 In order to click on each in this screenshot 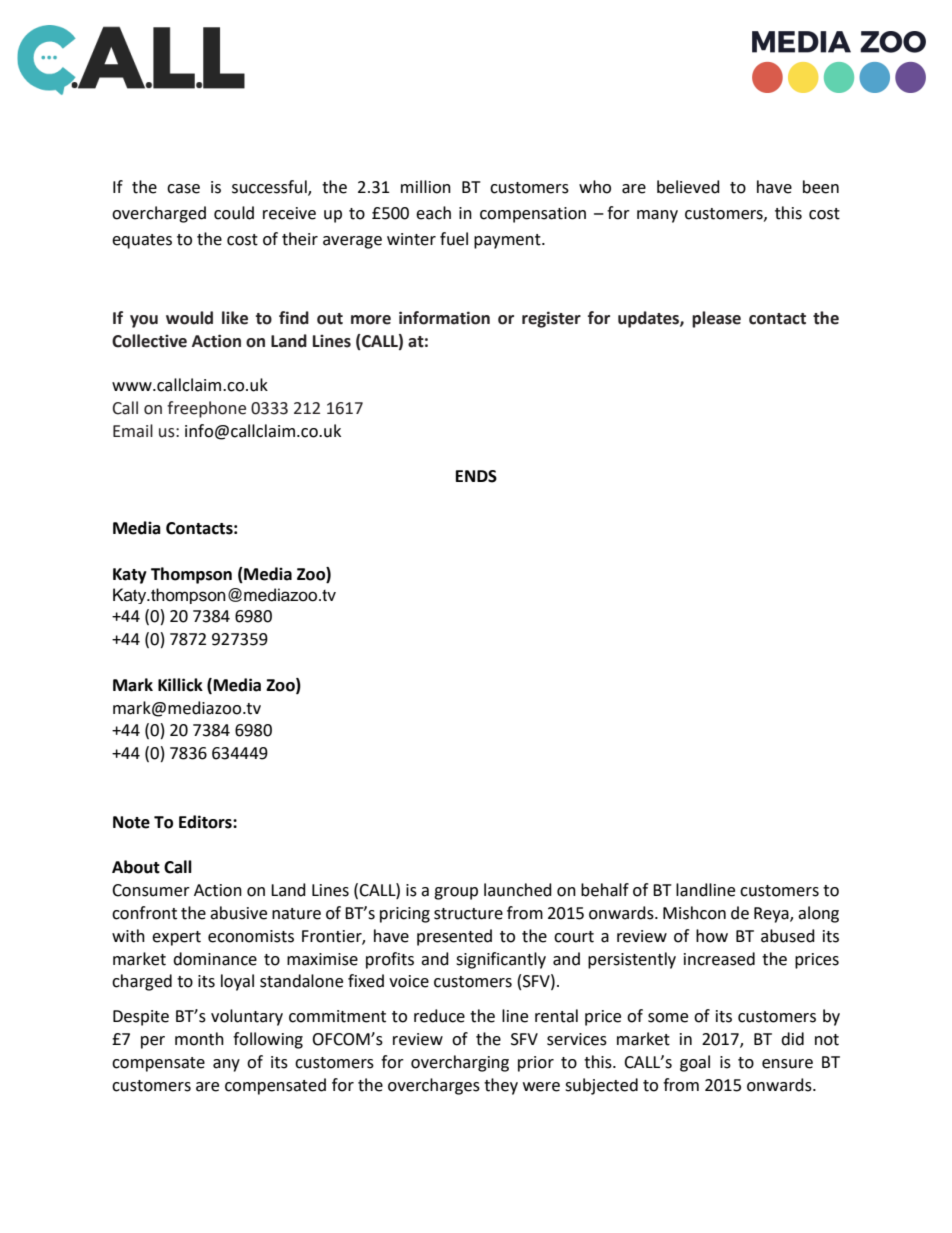, I will do `click(433, 213)`.
